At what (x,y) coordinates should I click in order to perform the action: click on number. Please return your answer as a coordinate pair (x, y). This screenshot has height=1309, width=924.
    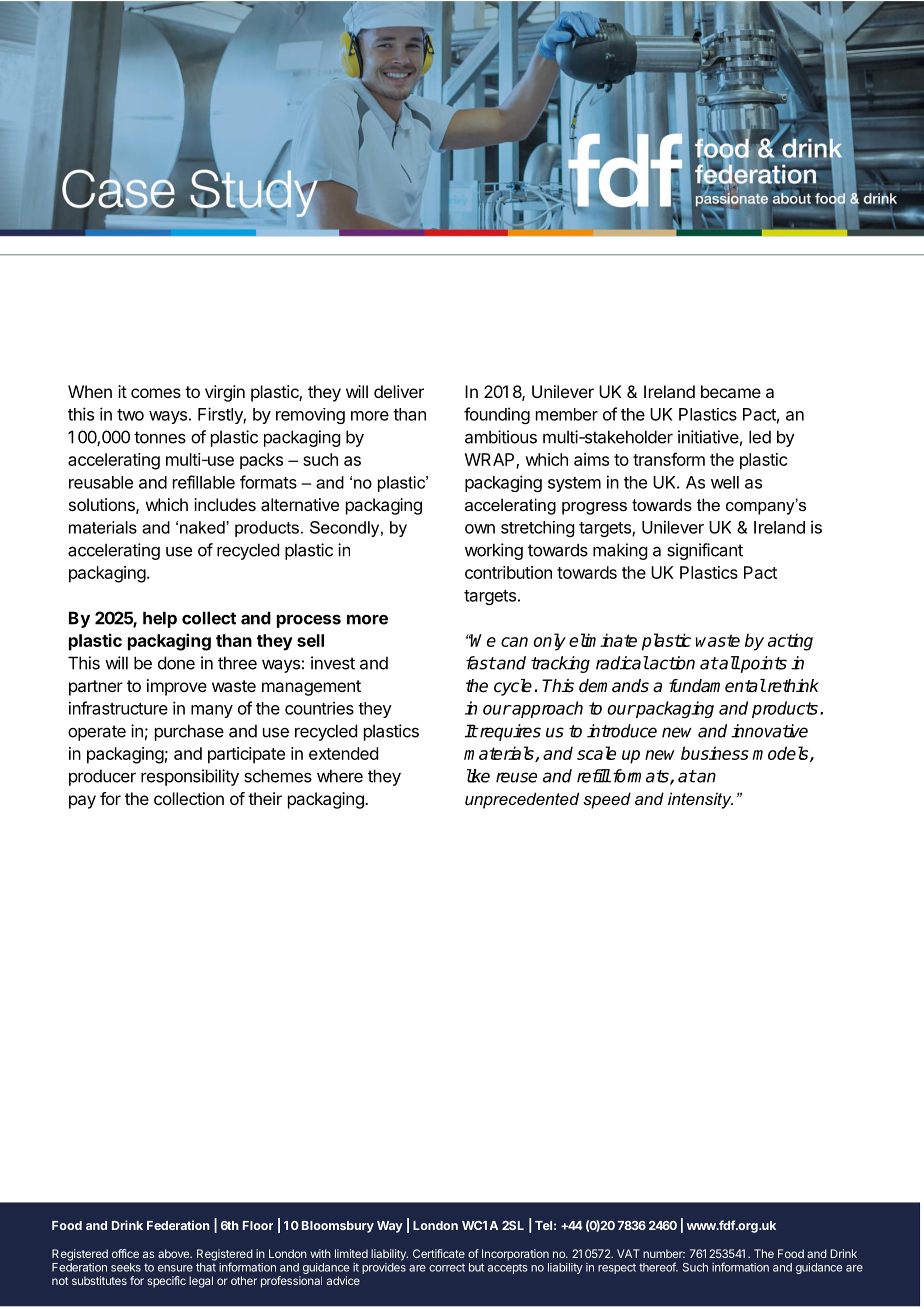
    Looking at the image, I should click on (664, 1253).
